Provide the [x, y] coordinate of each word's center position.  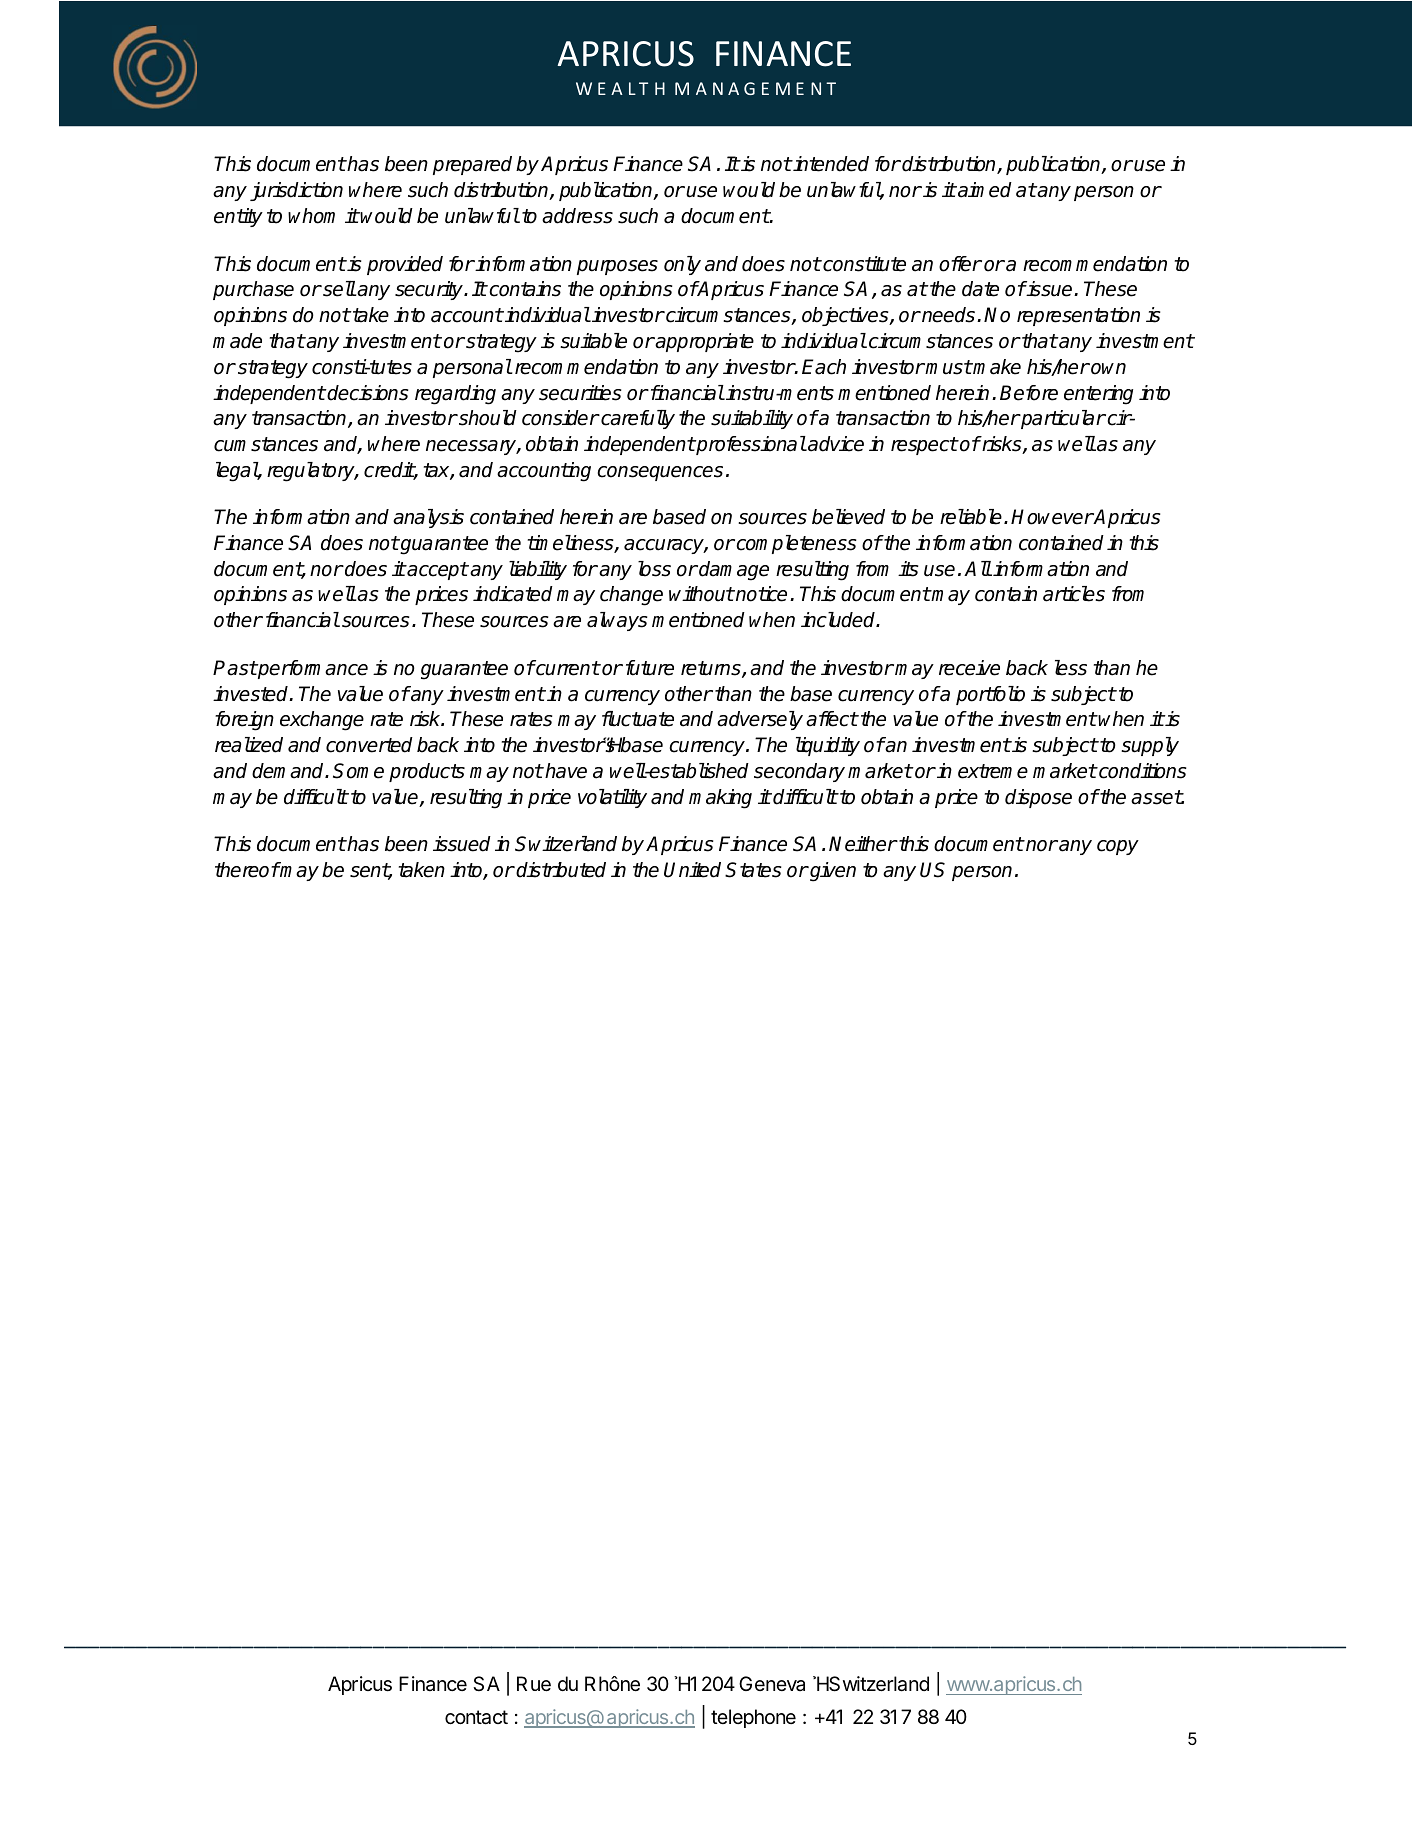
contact [476, 1717]
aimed [984, 190]
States [753, 870]
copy [1118, 847]
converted [369, 745]
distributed [561, 870]
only [682, 265]
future [650, 668]
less [1071, 668]
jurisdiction [296, 191]
